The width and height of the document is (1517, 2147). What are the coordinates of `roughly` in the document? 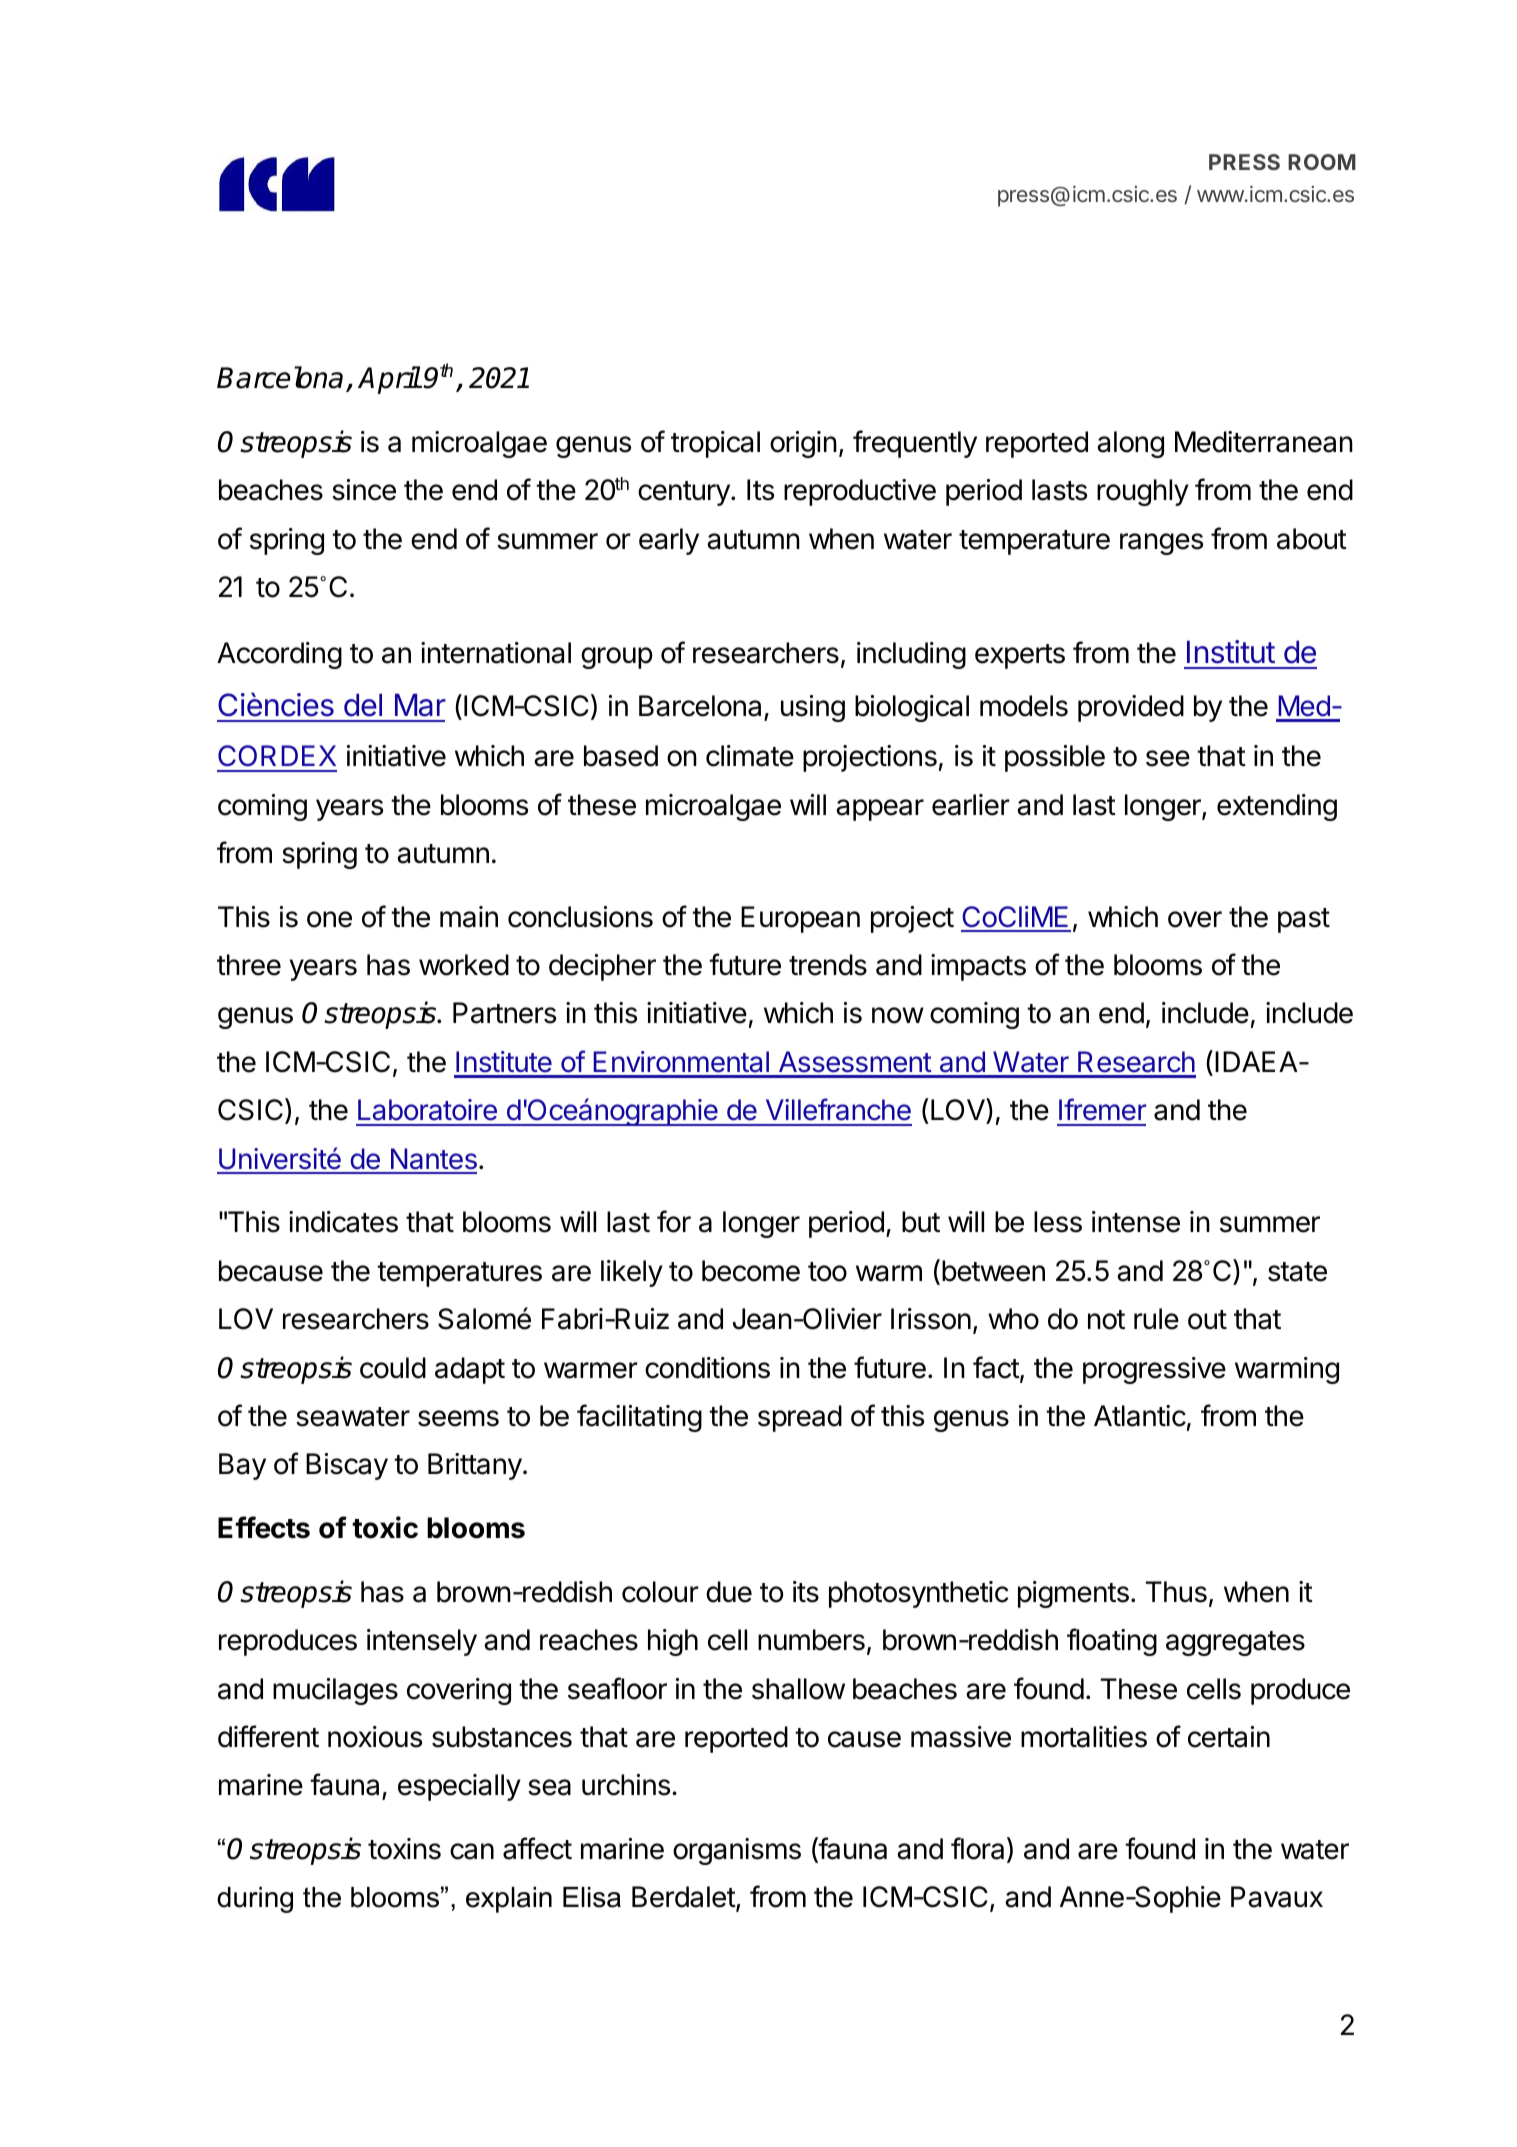 It's located at (1143, 492).
